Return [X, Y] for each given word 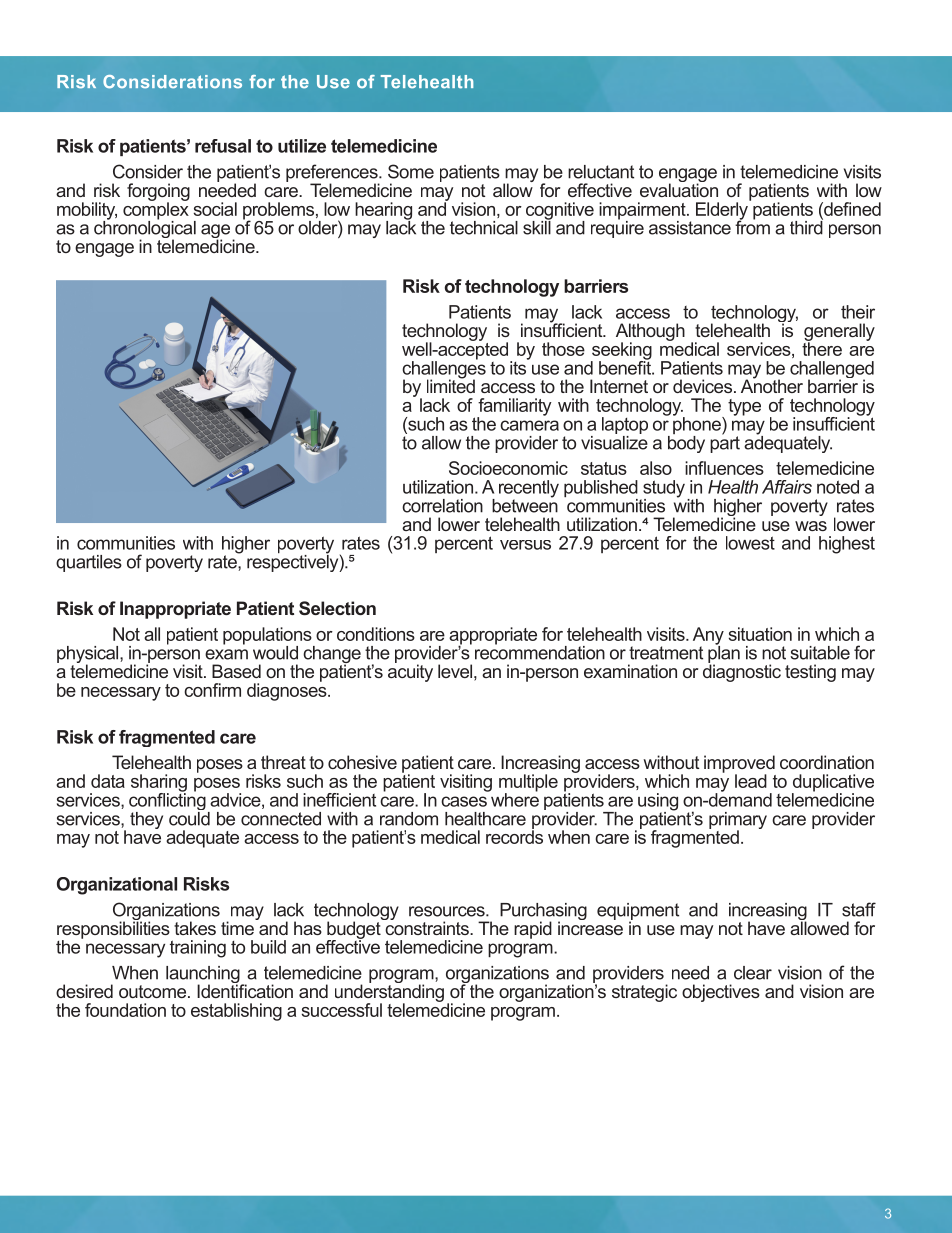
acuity [410, 672]
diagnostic [742, 672]
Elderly [723, 211]
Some [411, 171]
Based [236, 671]
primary [738, 822]
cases [464, 801]
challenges [444, 369]
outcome [152, 991]
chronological [145, 229]
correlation [442, 506]
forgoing [158, 193]
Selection [337, 608]
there [822, 348]
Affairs [787, 487]
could [189, 817]
